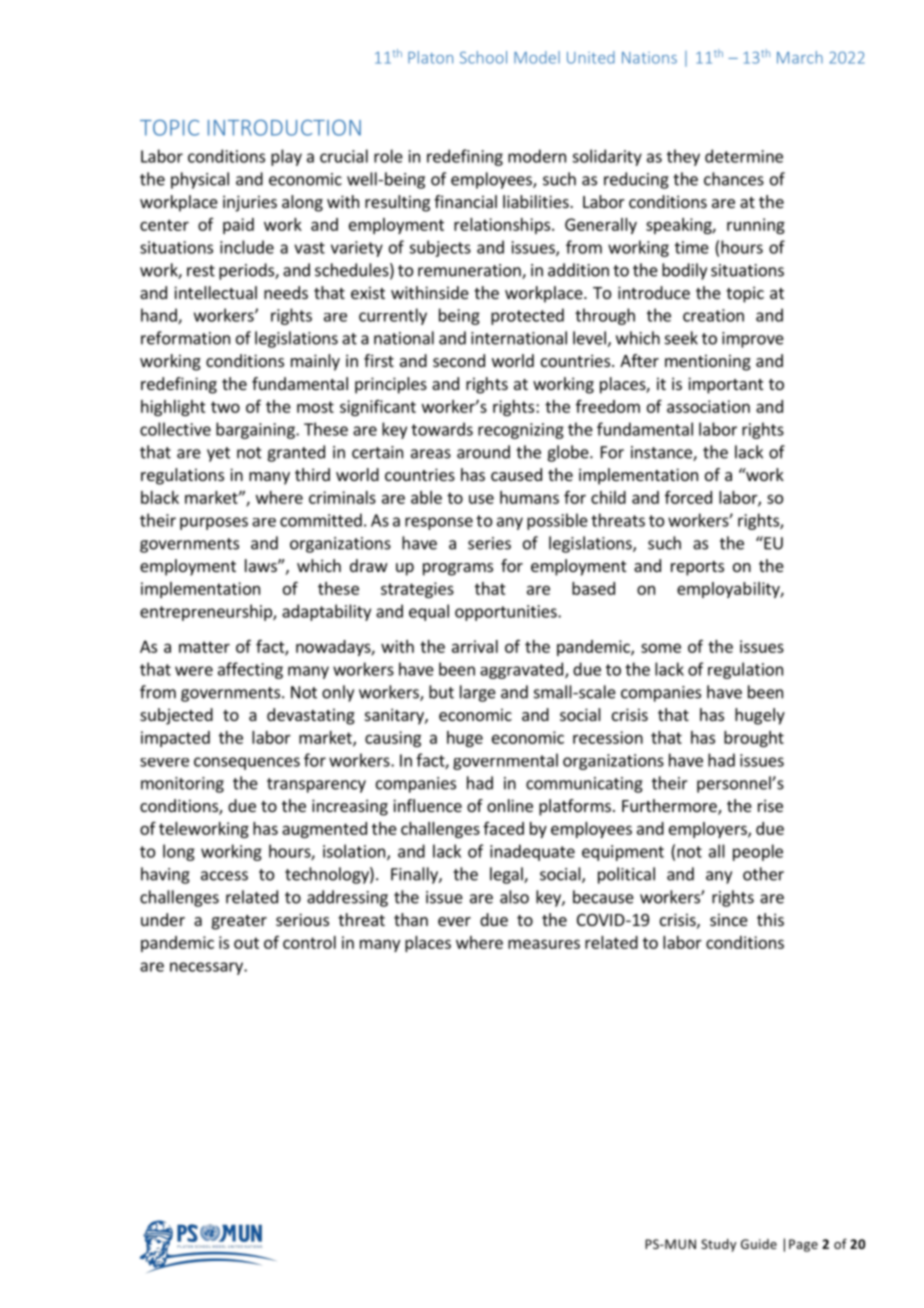 The image size is (924, 1308). Describe the element at coordinates (239, 922) in the screenshot. I see `greater` at that location.
